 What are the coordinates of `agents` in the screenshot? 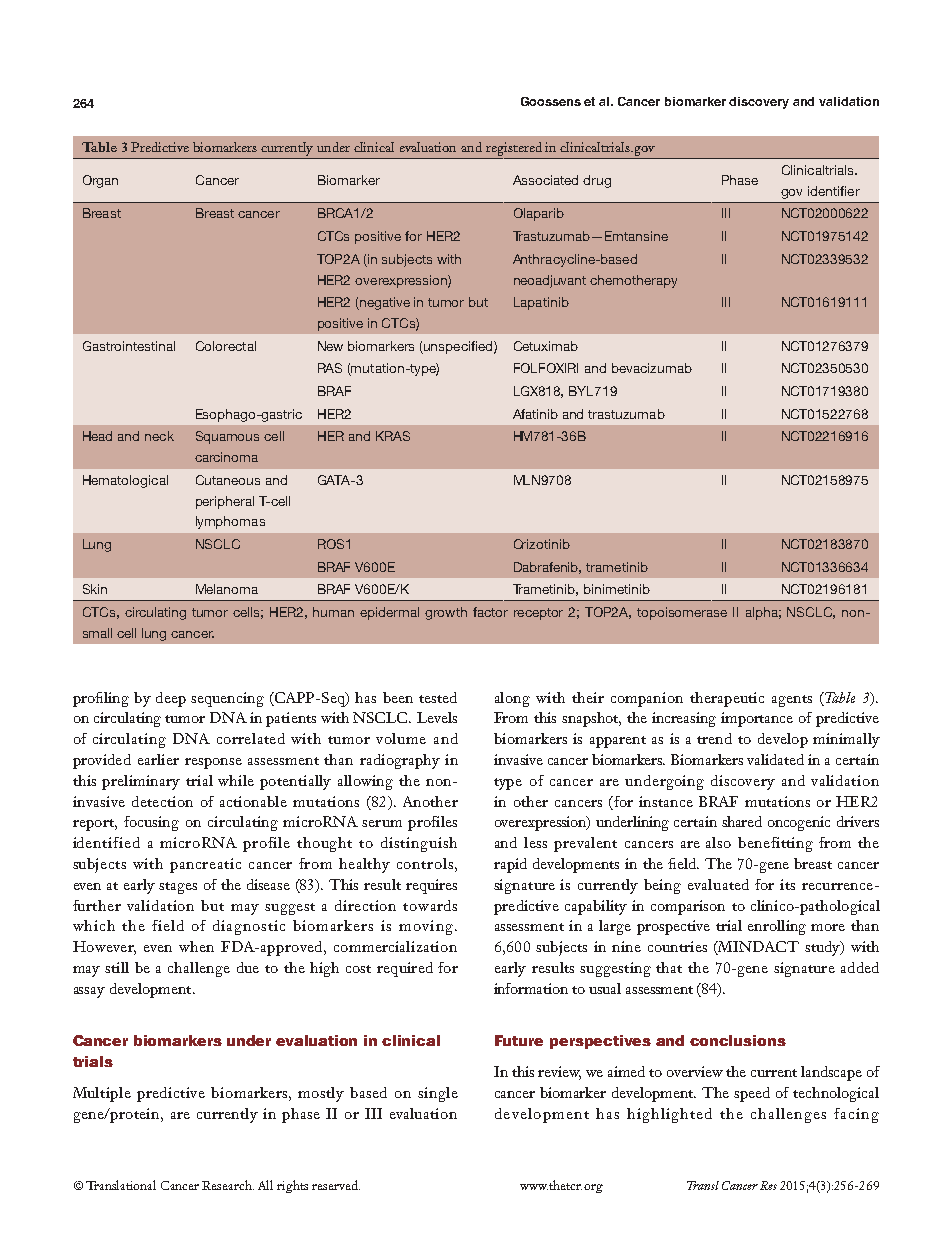 It's located at (792, 701).
